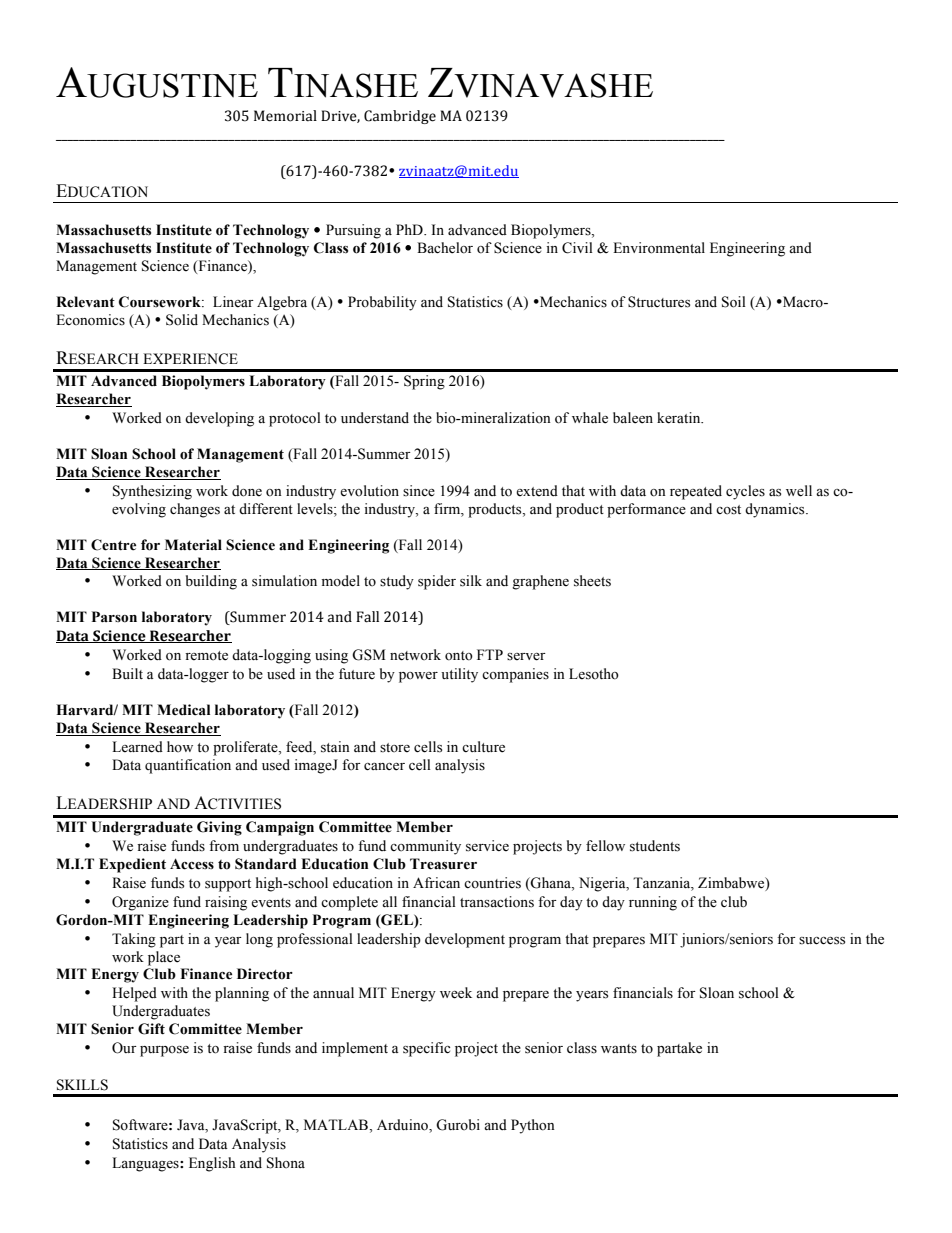  Describe the element at coordinates (745, 492) in the screenshot. I see `cycles` at that location.
